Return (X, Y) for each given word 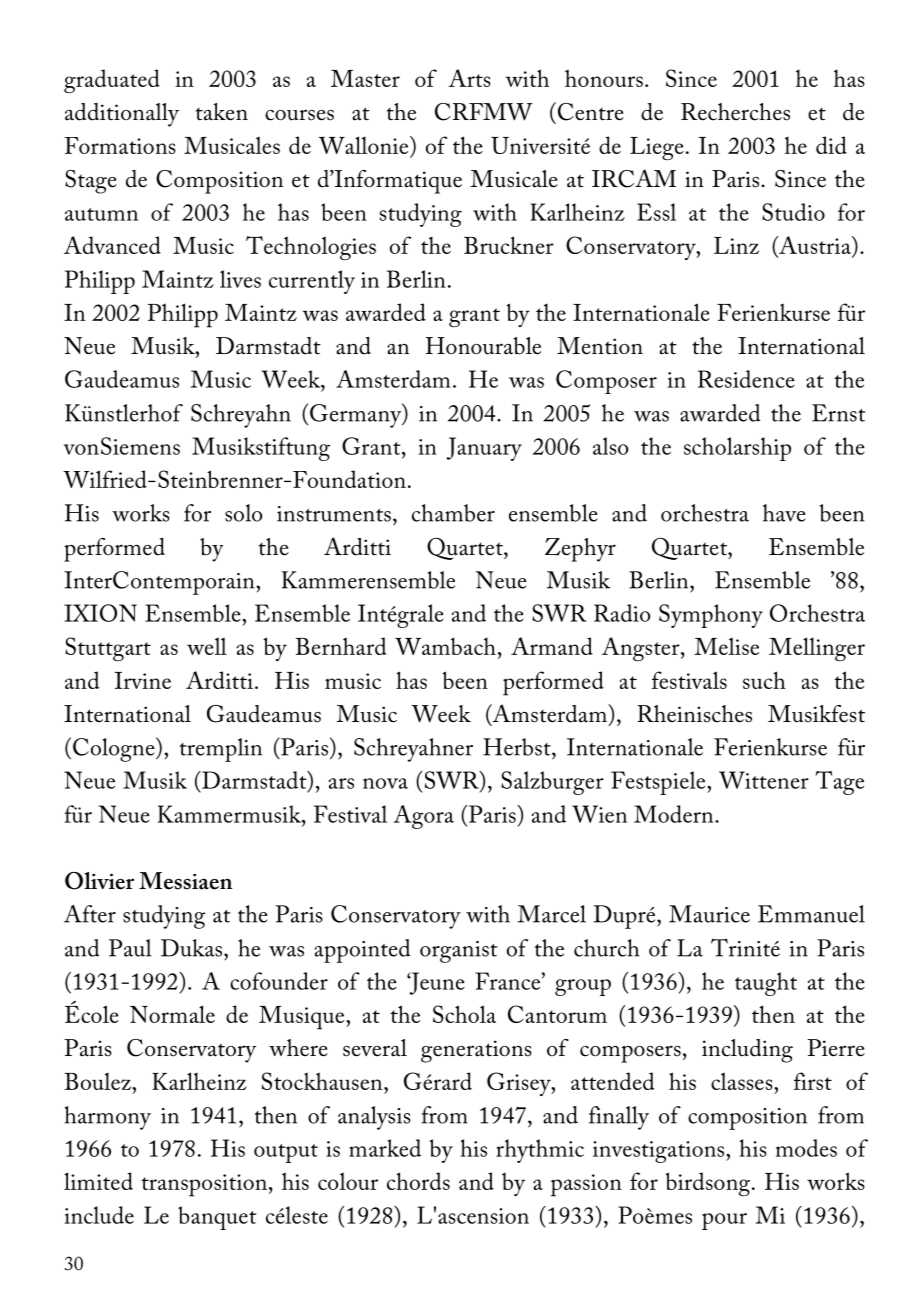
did (831, 145)
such (764, 680)
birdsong (709, 1184)
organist (459, 952)
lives (240, 279)
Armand (552, 646)
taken (222, 112)
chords (418, 1181)
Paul (130, 948)
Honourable (483, 346)
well (207, 646)
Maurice (709, 914)
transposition (204, 1185)
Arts (469, 78)
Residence (746, 379)
